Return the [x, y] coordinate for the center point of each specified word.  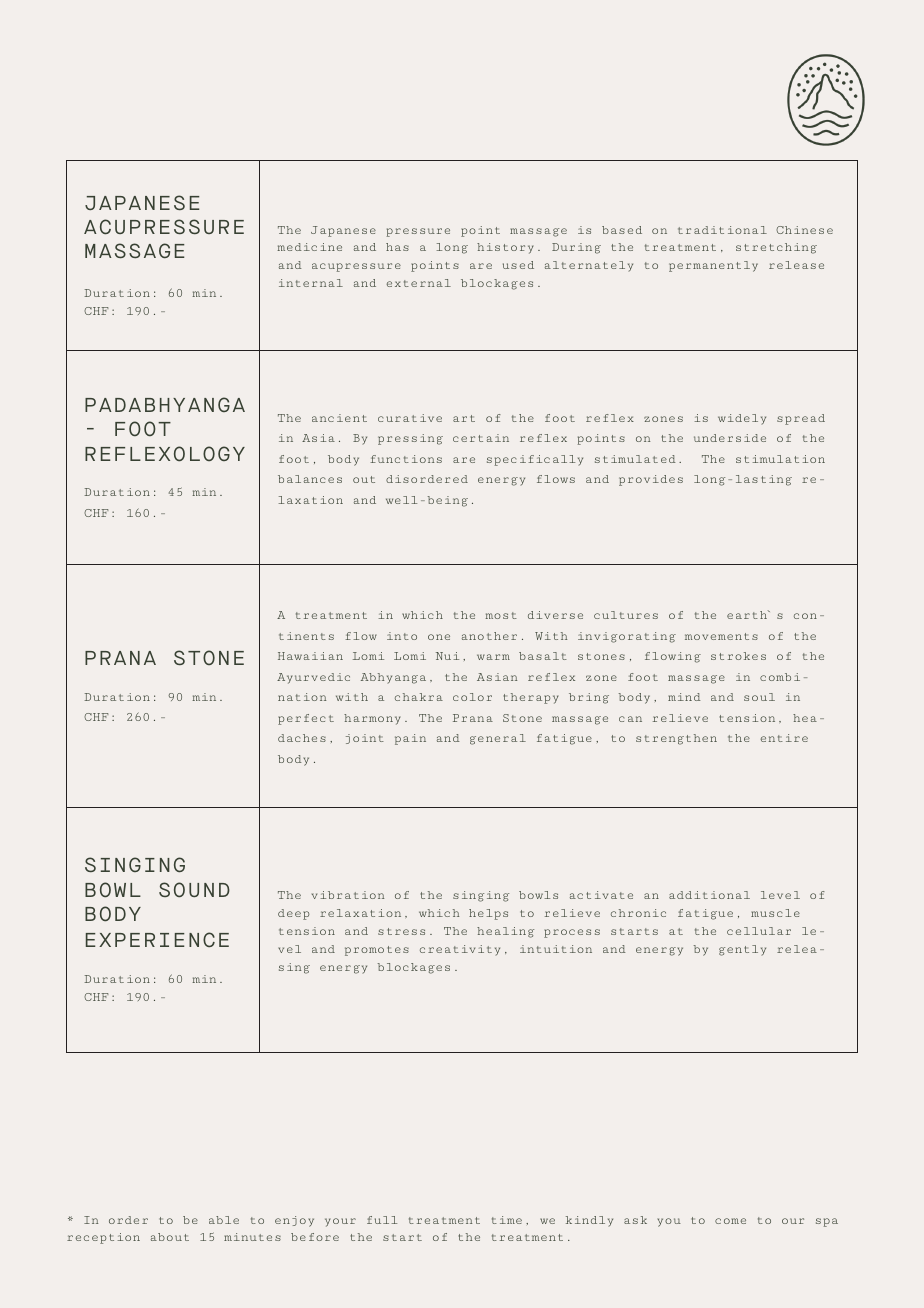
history [505, 248]
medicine [309, 247]
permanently [713, 266]
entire [784, 738]
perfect [306, 719]
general [498, 739]
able [224, 1220]
